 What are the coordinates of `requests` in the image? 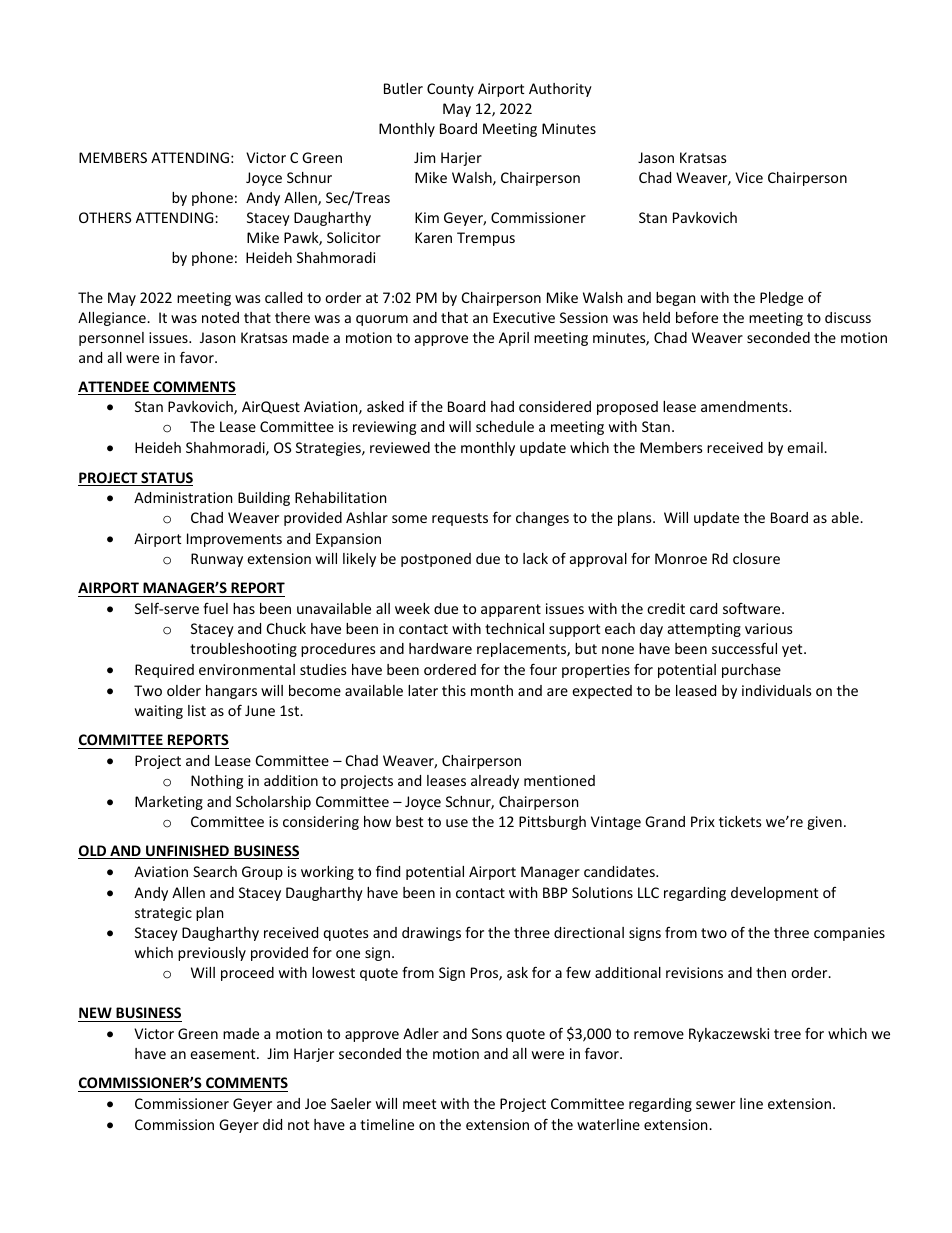 It's located at (460, 519).
